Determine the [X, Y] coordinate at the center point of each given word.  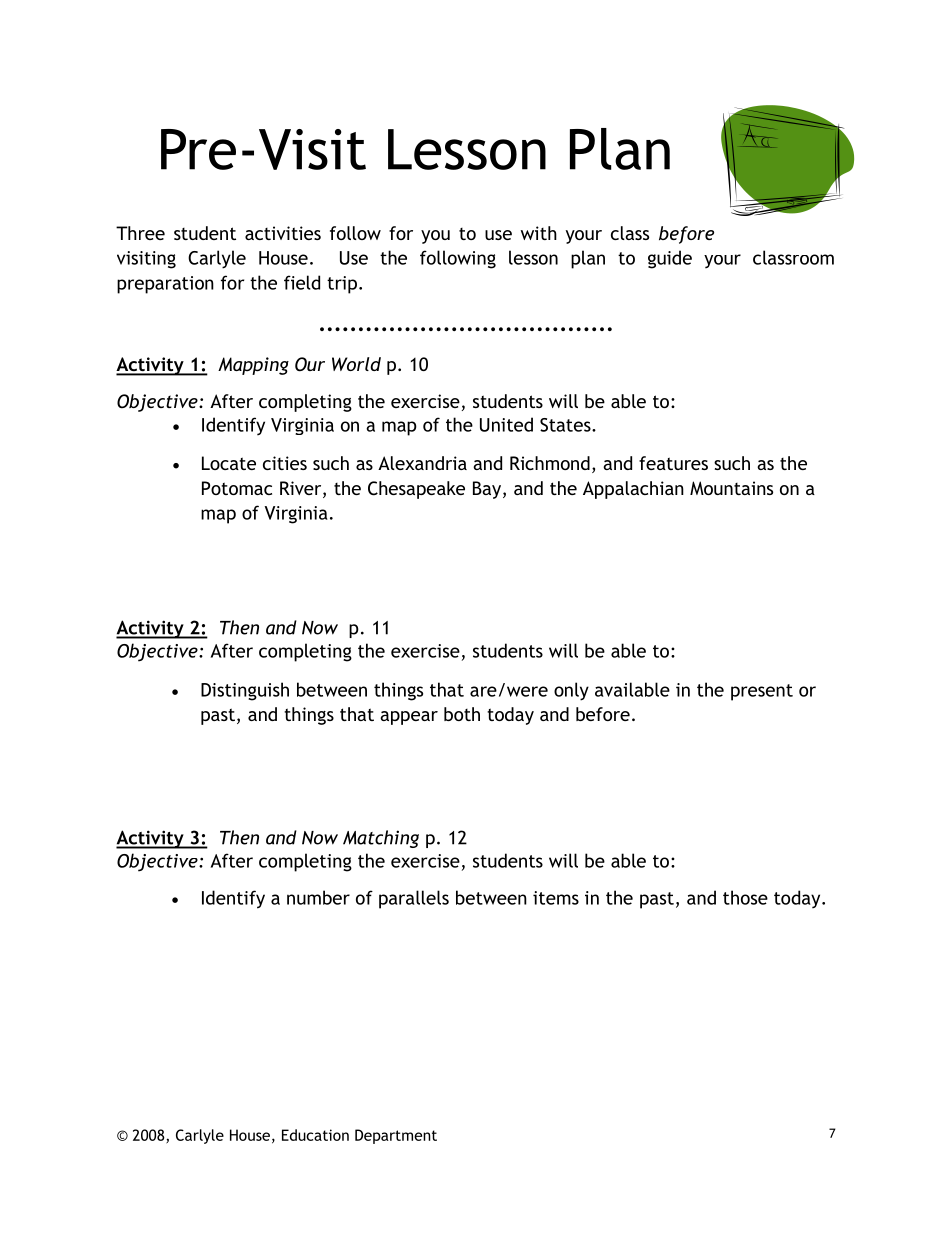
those [745, 897]
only [571, 691]
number [318, 897]
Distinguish [245, 691]
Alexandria [422, 463]
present [762, 692]
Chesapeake [416, 490]
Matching [381, 839]
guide [670, 259]
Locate [229, 463]
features [673, 463]
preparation [165, 285]
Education [315, 1135]
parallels [414, 899]
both [462, 714]
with [539, 233]
